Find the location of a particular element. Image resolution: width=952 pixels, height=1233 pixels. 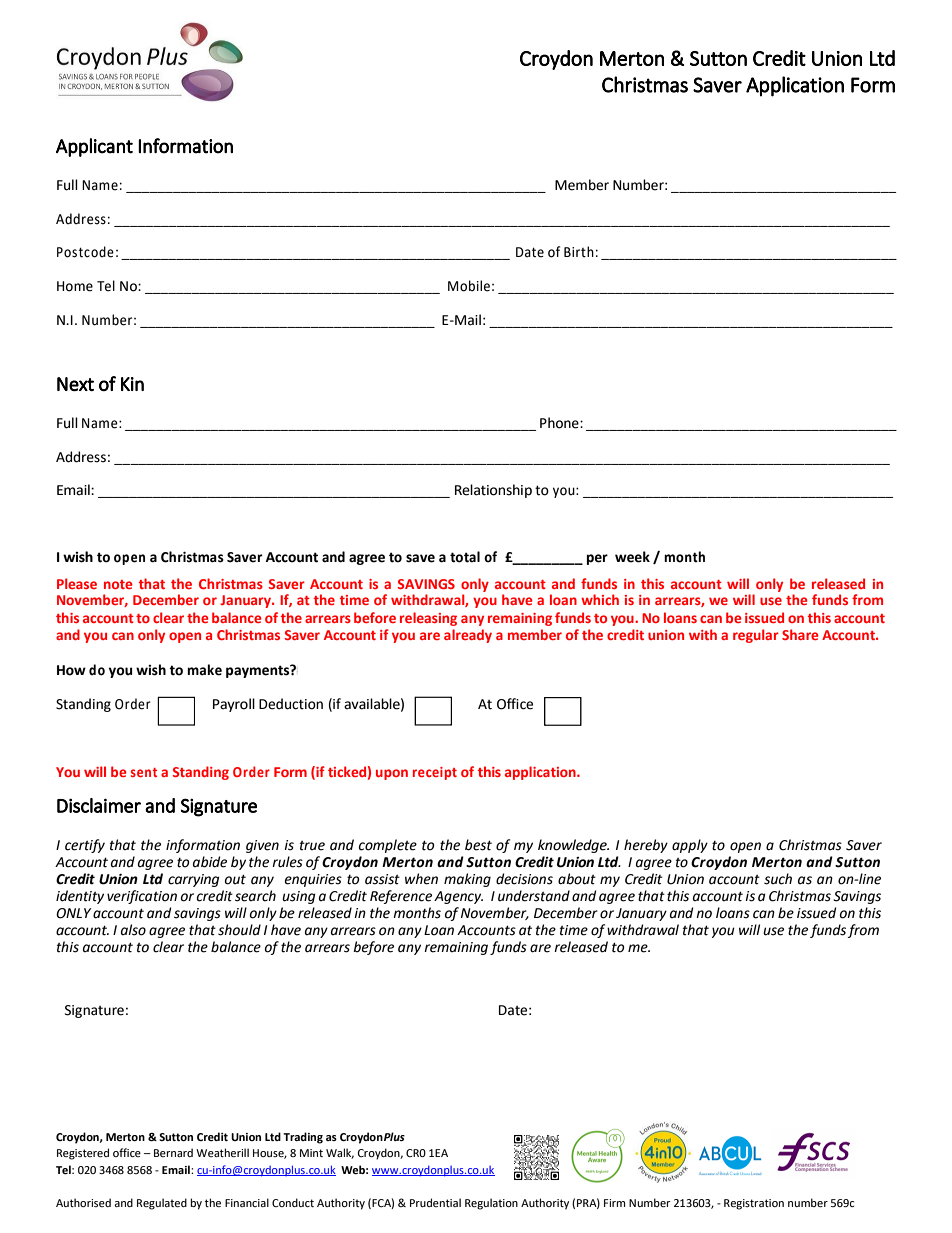

apply is located at coordinates (690, 846).
